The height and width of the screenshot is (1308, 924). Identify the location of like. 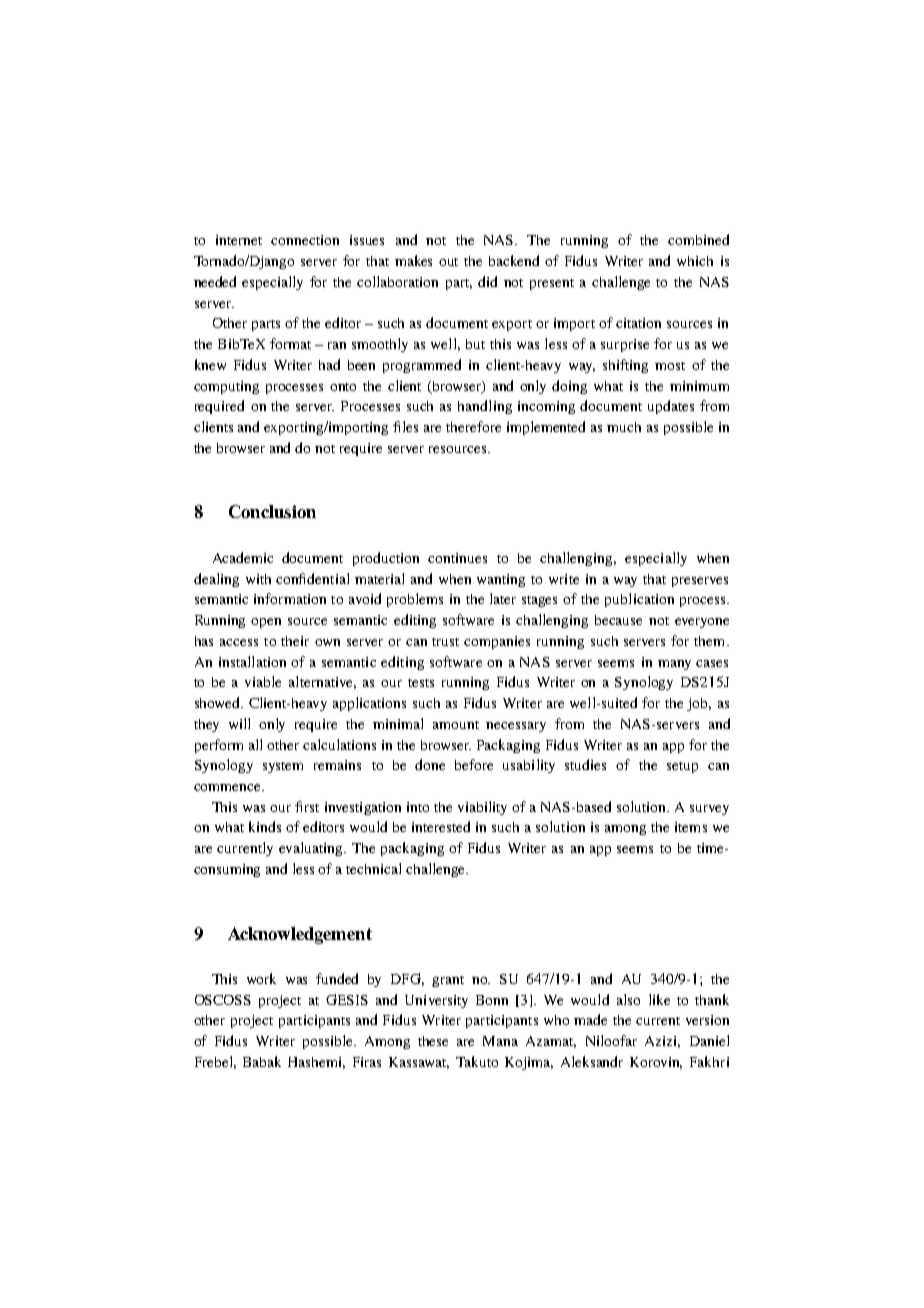
(659, 999).
